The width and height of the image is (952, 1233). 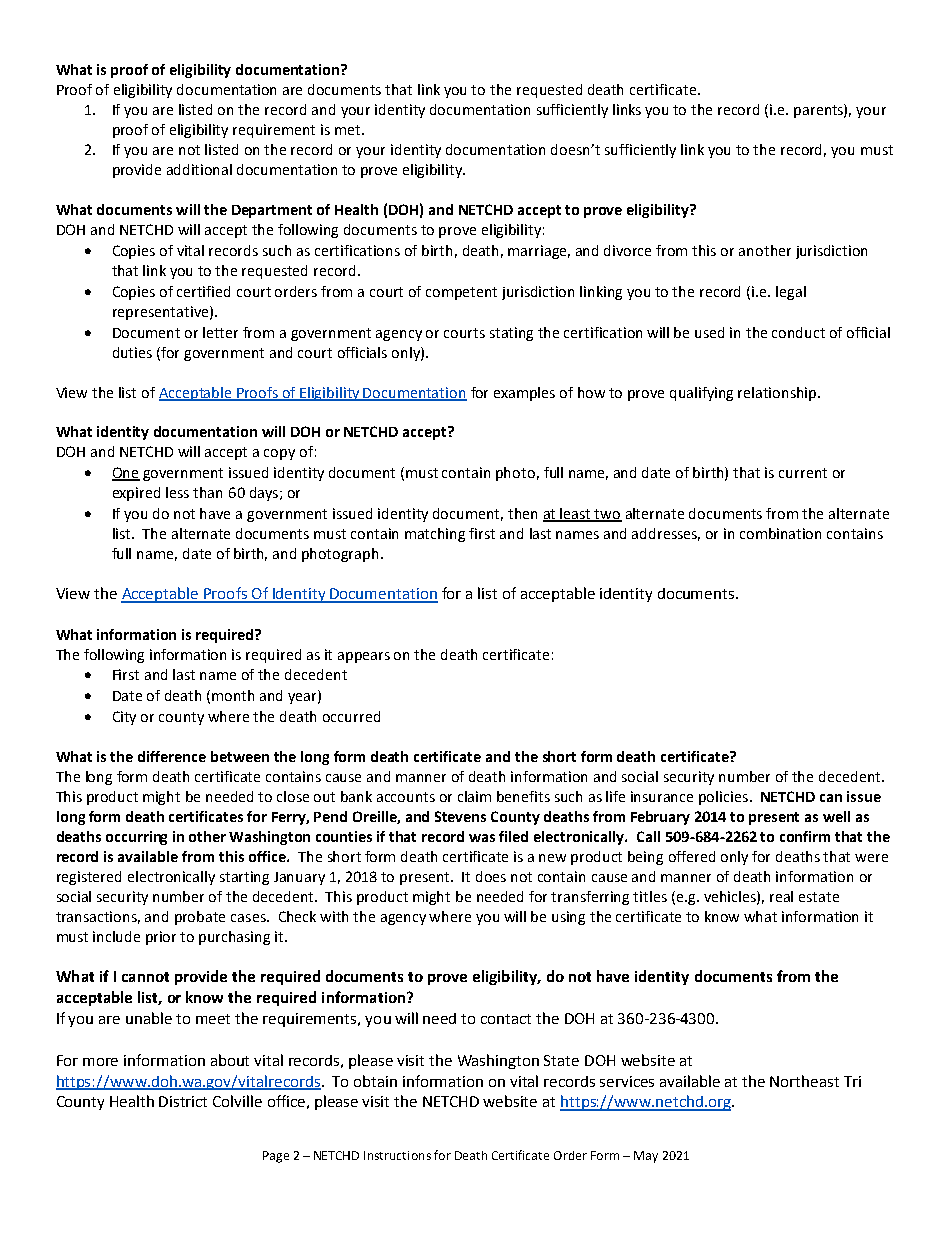 What do you see at coordinates (778, 394) in the image?
I see `relationship` at bounding box center [778, 394].
